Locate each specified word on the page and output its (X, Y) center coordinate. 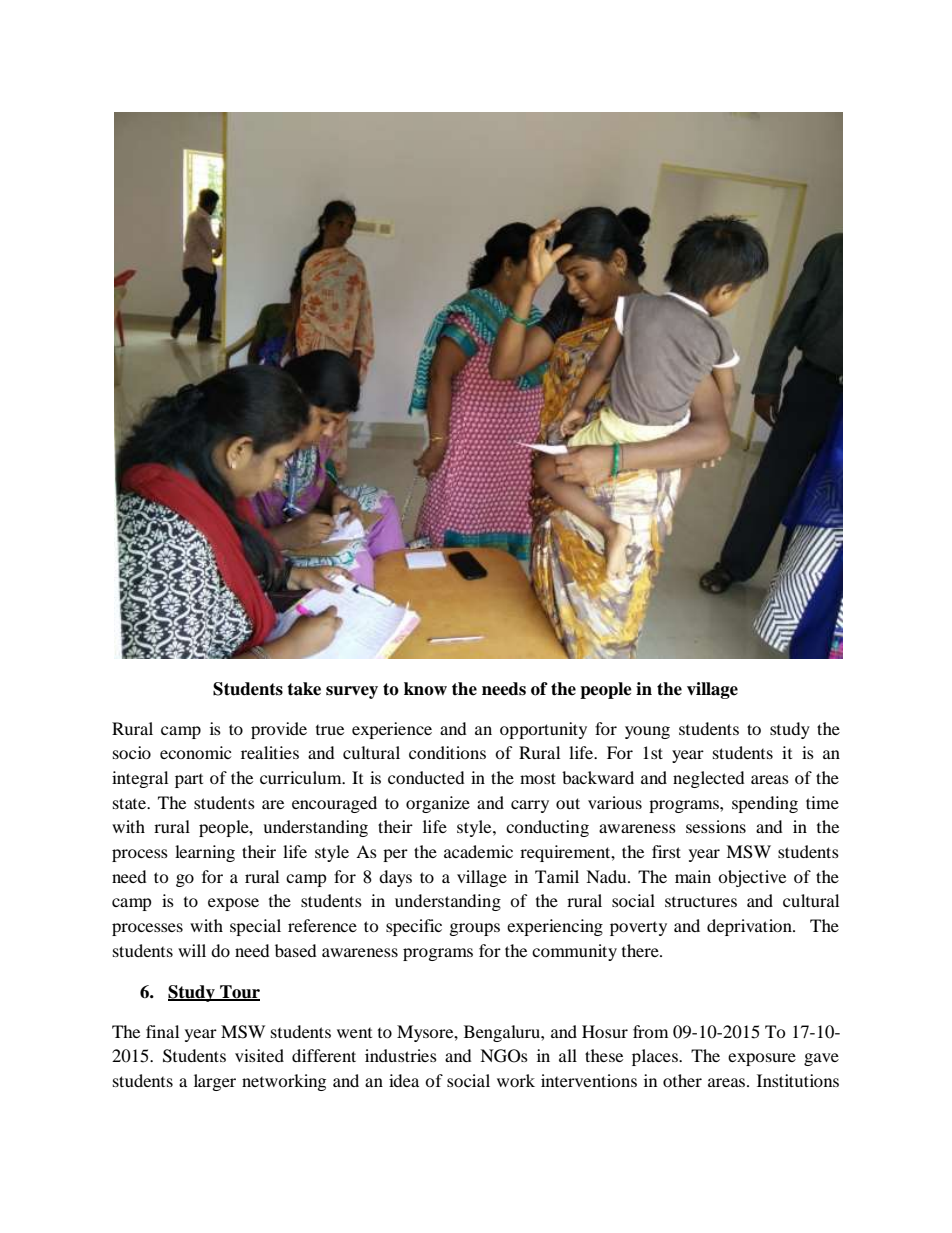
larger (215, 1082)
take (304, 689)
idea (404, 1080)
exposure (762, 1059)
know (425, 689)
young (647, 732)
